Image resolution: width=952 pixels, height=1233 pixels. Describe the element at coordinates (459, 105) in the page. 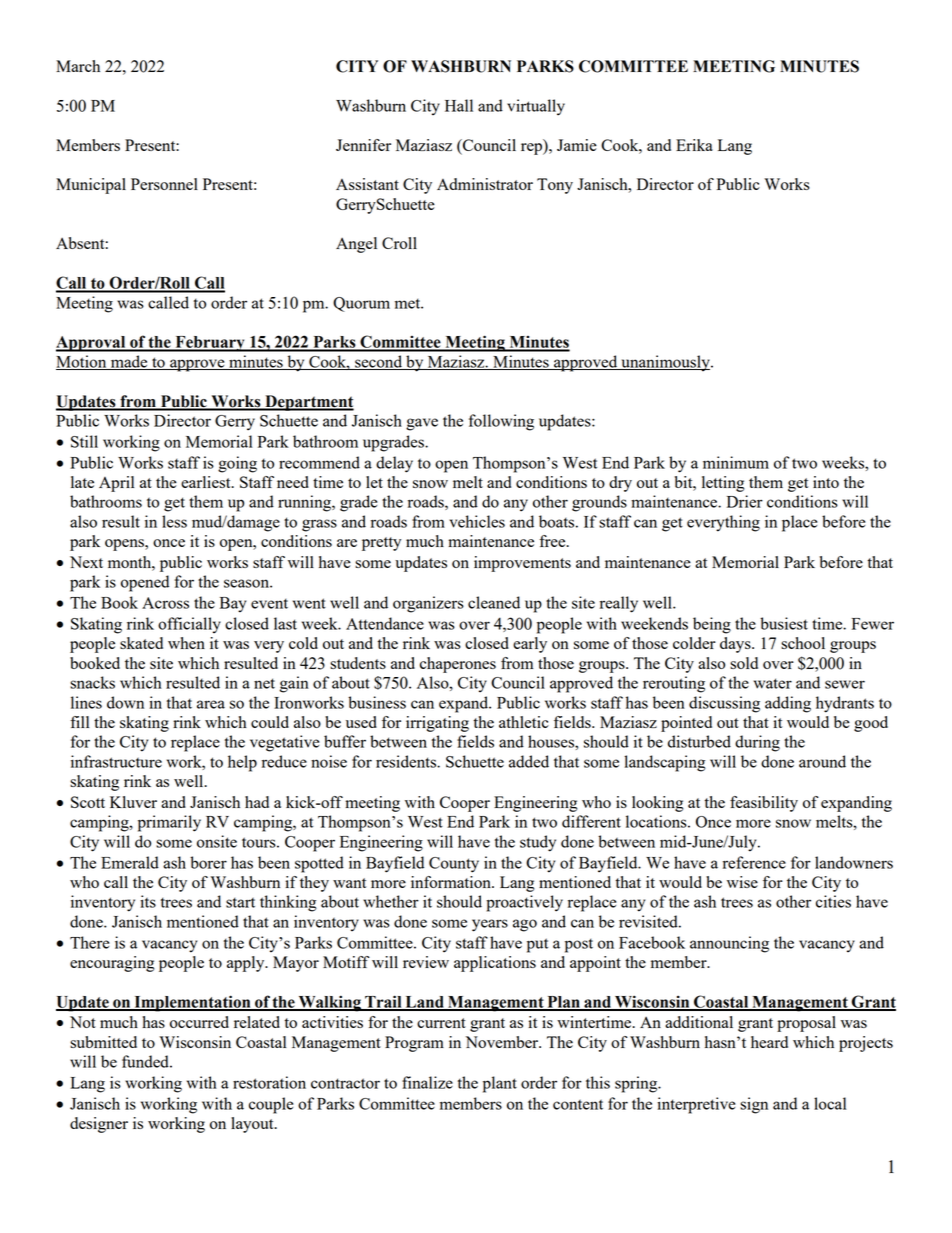

I see `Hall` at that location.
